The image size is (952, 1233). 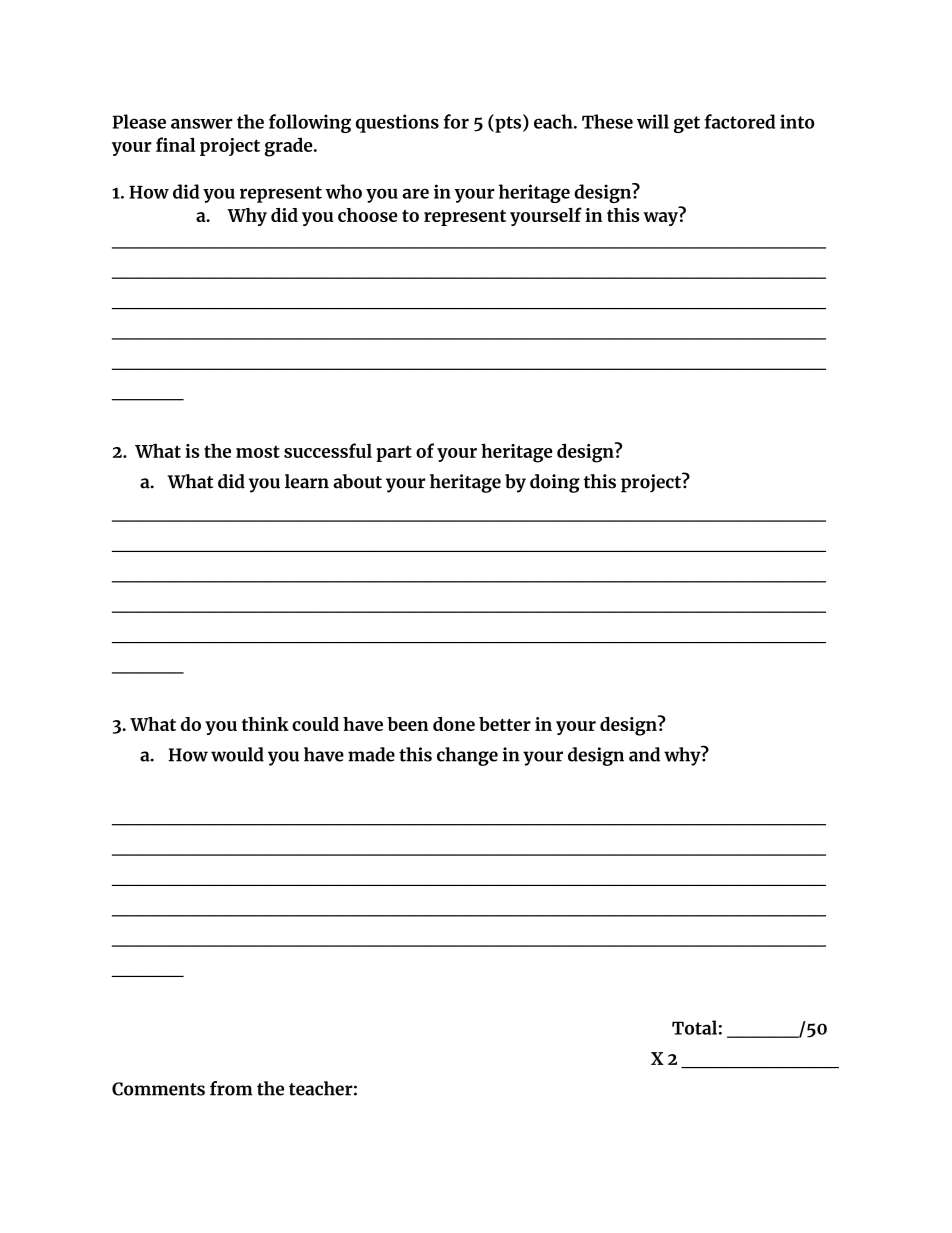 What do you see at coordinates (265, 724) in the screenshot?
I see `think` at bounding box center [265, 724].
